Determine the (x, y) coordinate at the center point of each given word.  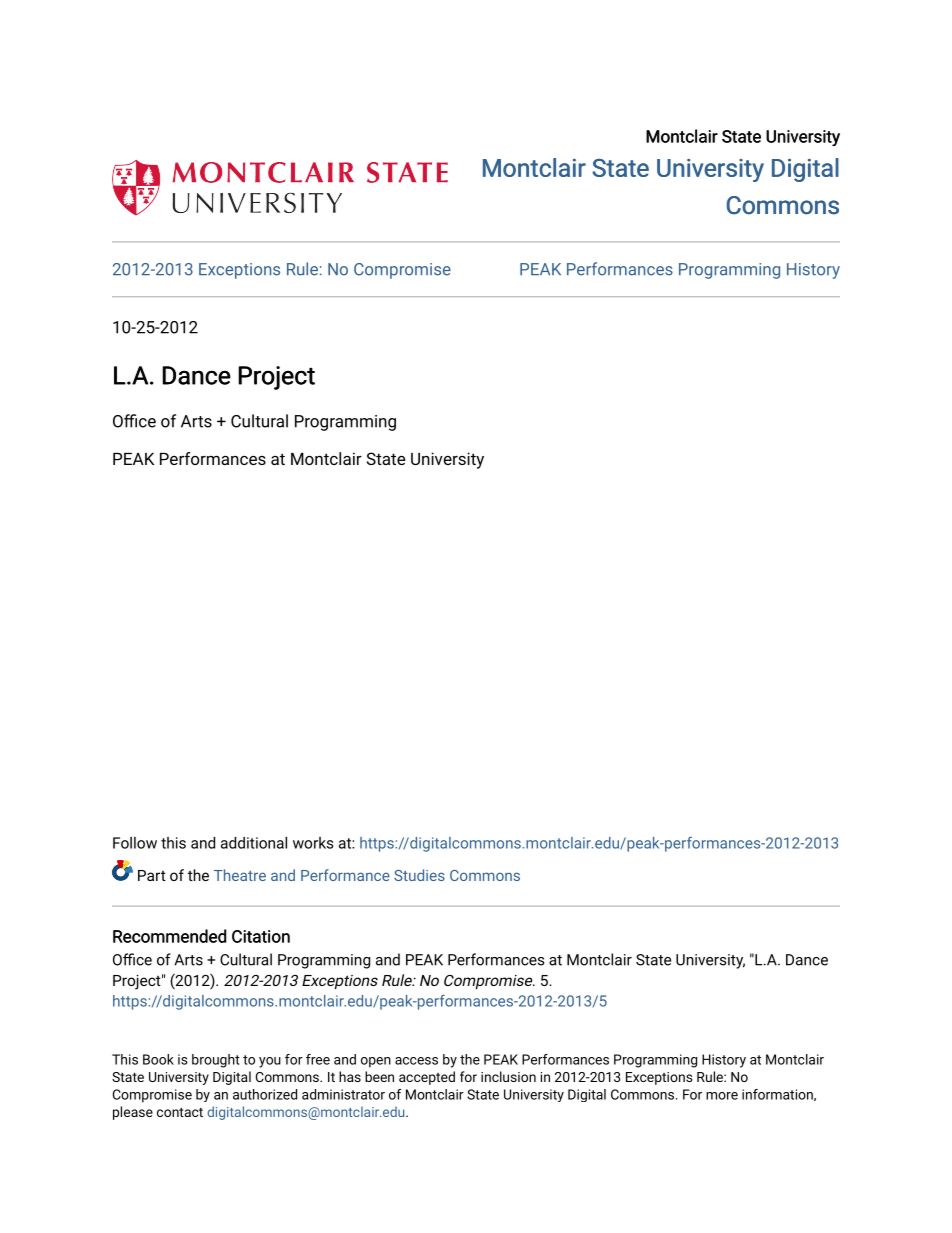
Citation (261, 936)
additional (254, 843)
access (416, 1061)
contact (180, 1112)
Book (158, 1059)
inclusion (508, 1076)
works (313, 843)
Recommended (169, 936)
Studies (419, 875)
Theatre (240, 875)
